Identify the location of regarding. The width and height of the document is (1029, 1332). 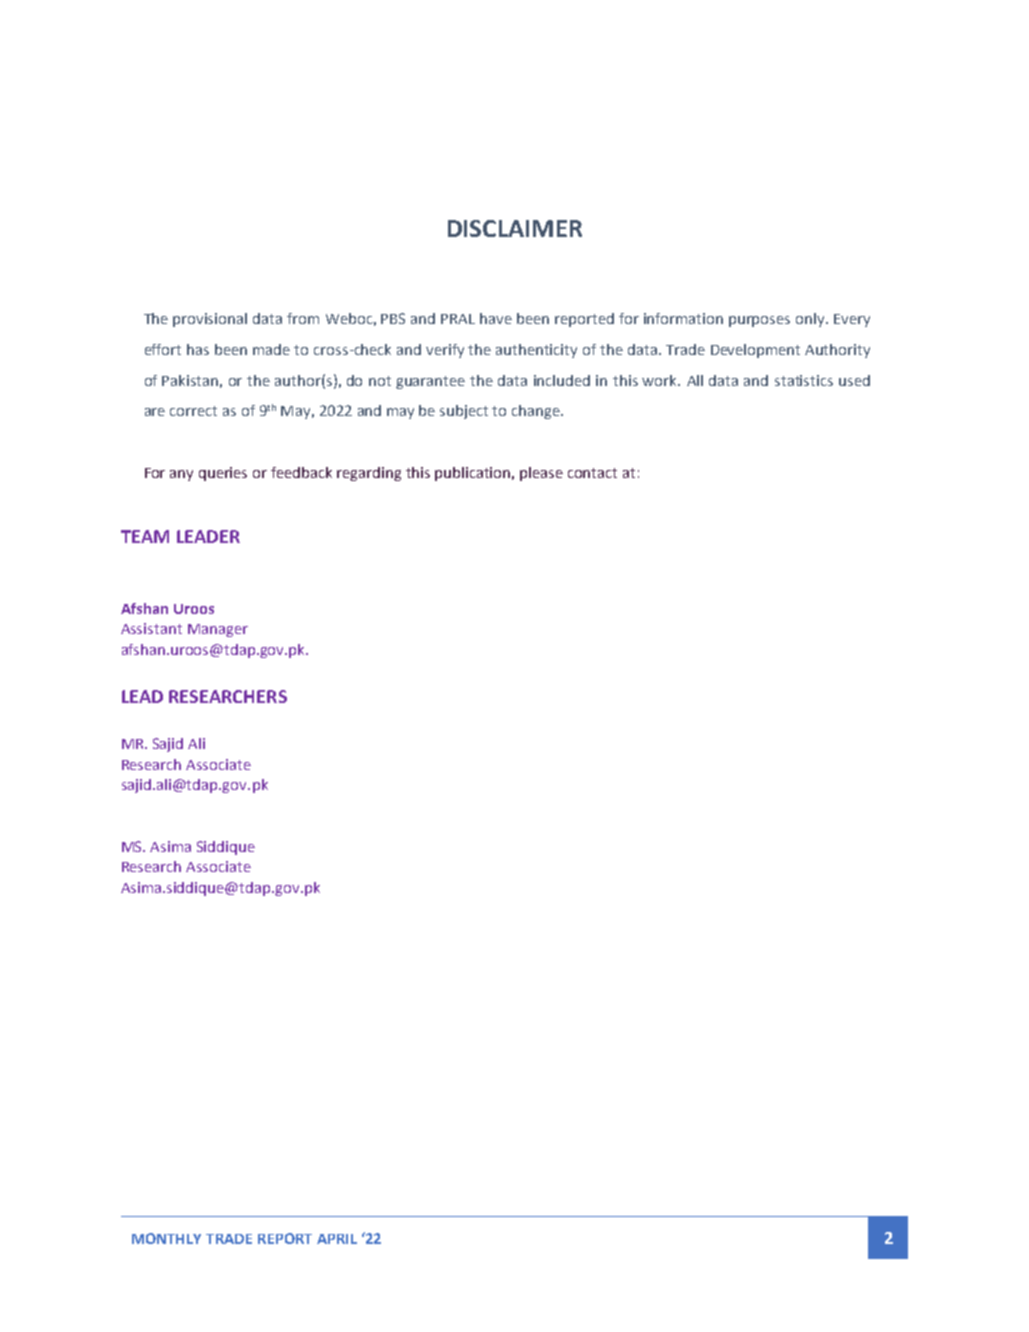
(369, 474).
